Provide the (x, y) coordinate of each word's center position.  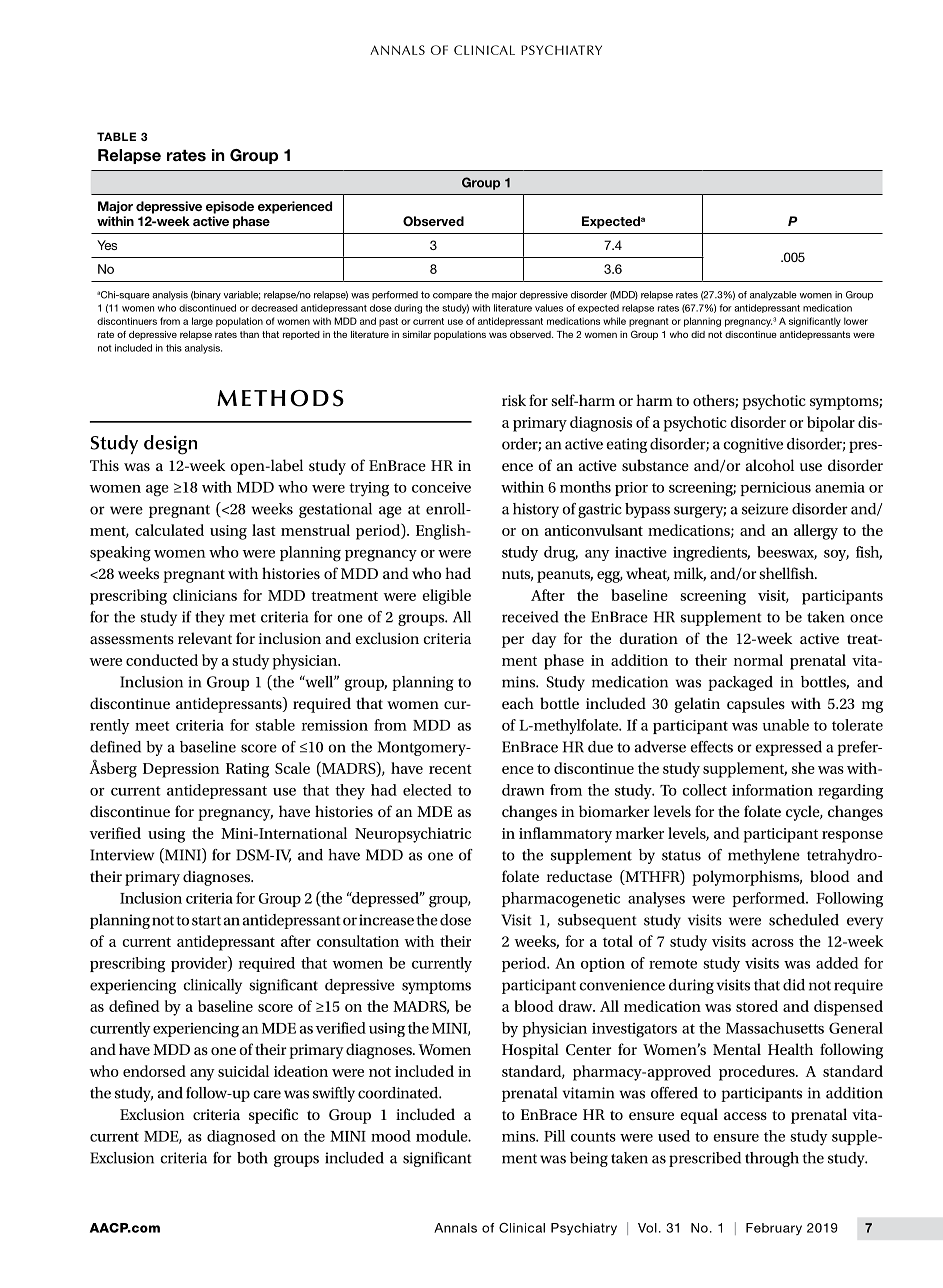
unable (786, 725)
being (589, 1159)
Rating (247, 770)
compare (452, 296)
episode (230, 207)
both (252, 1158)
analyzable (773, 296)
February (774, 1229)
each (518, 703)
